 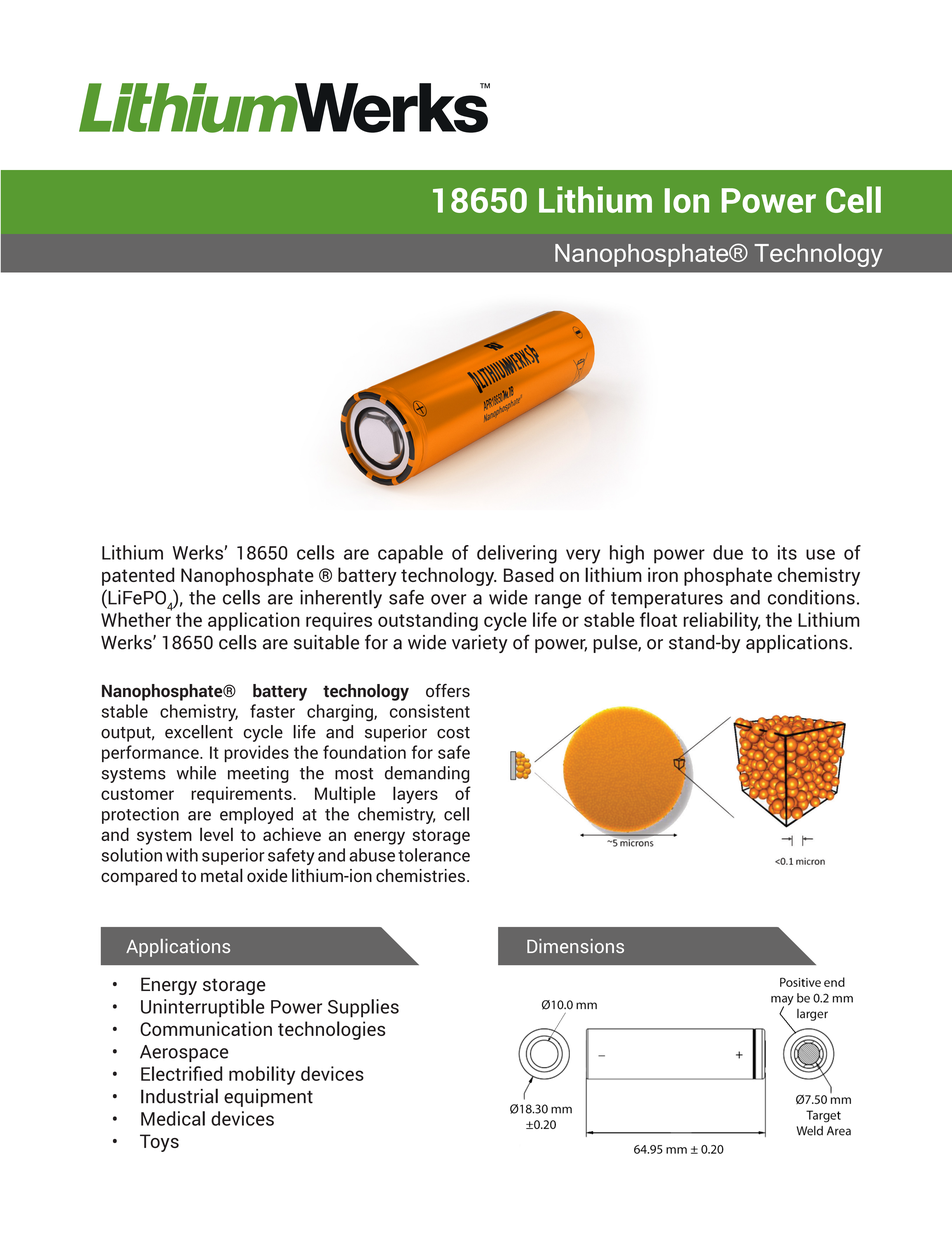 I want to click on patented, so click(x=138, y=576).
